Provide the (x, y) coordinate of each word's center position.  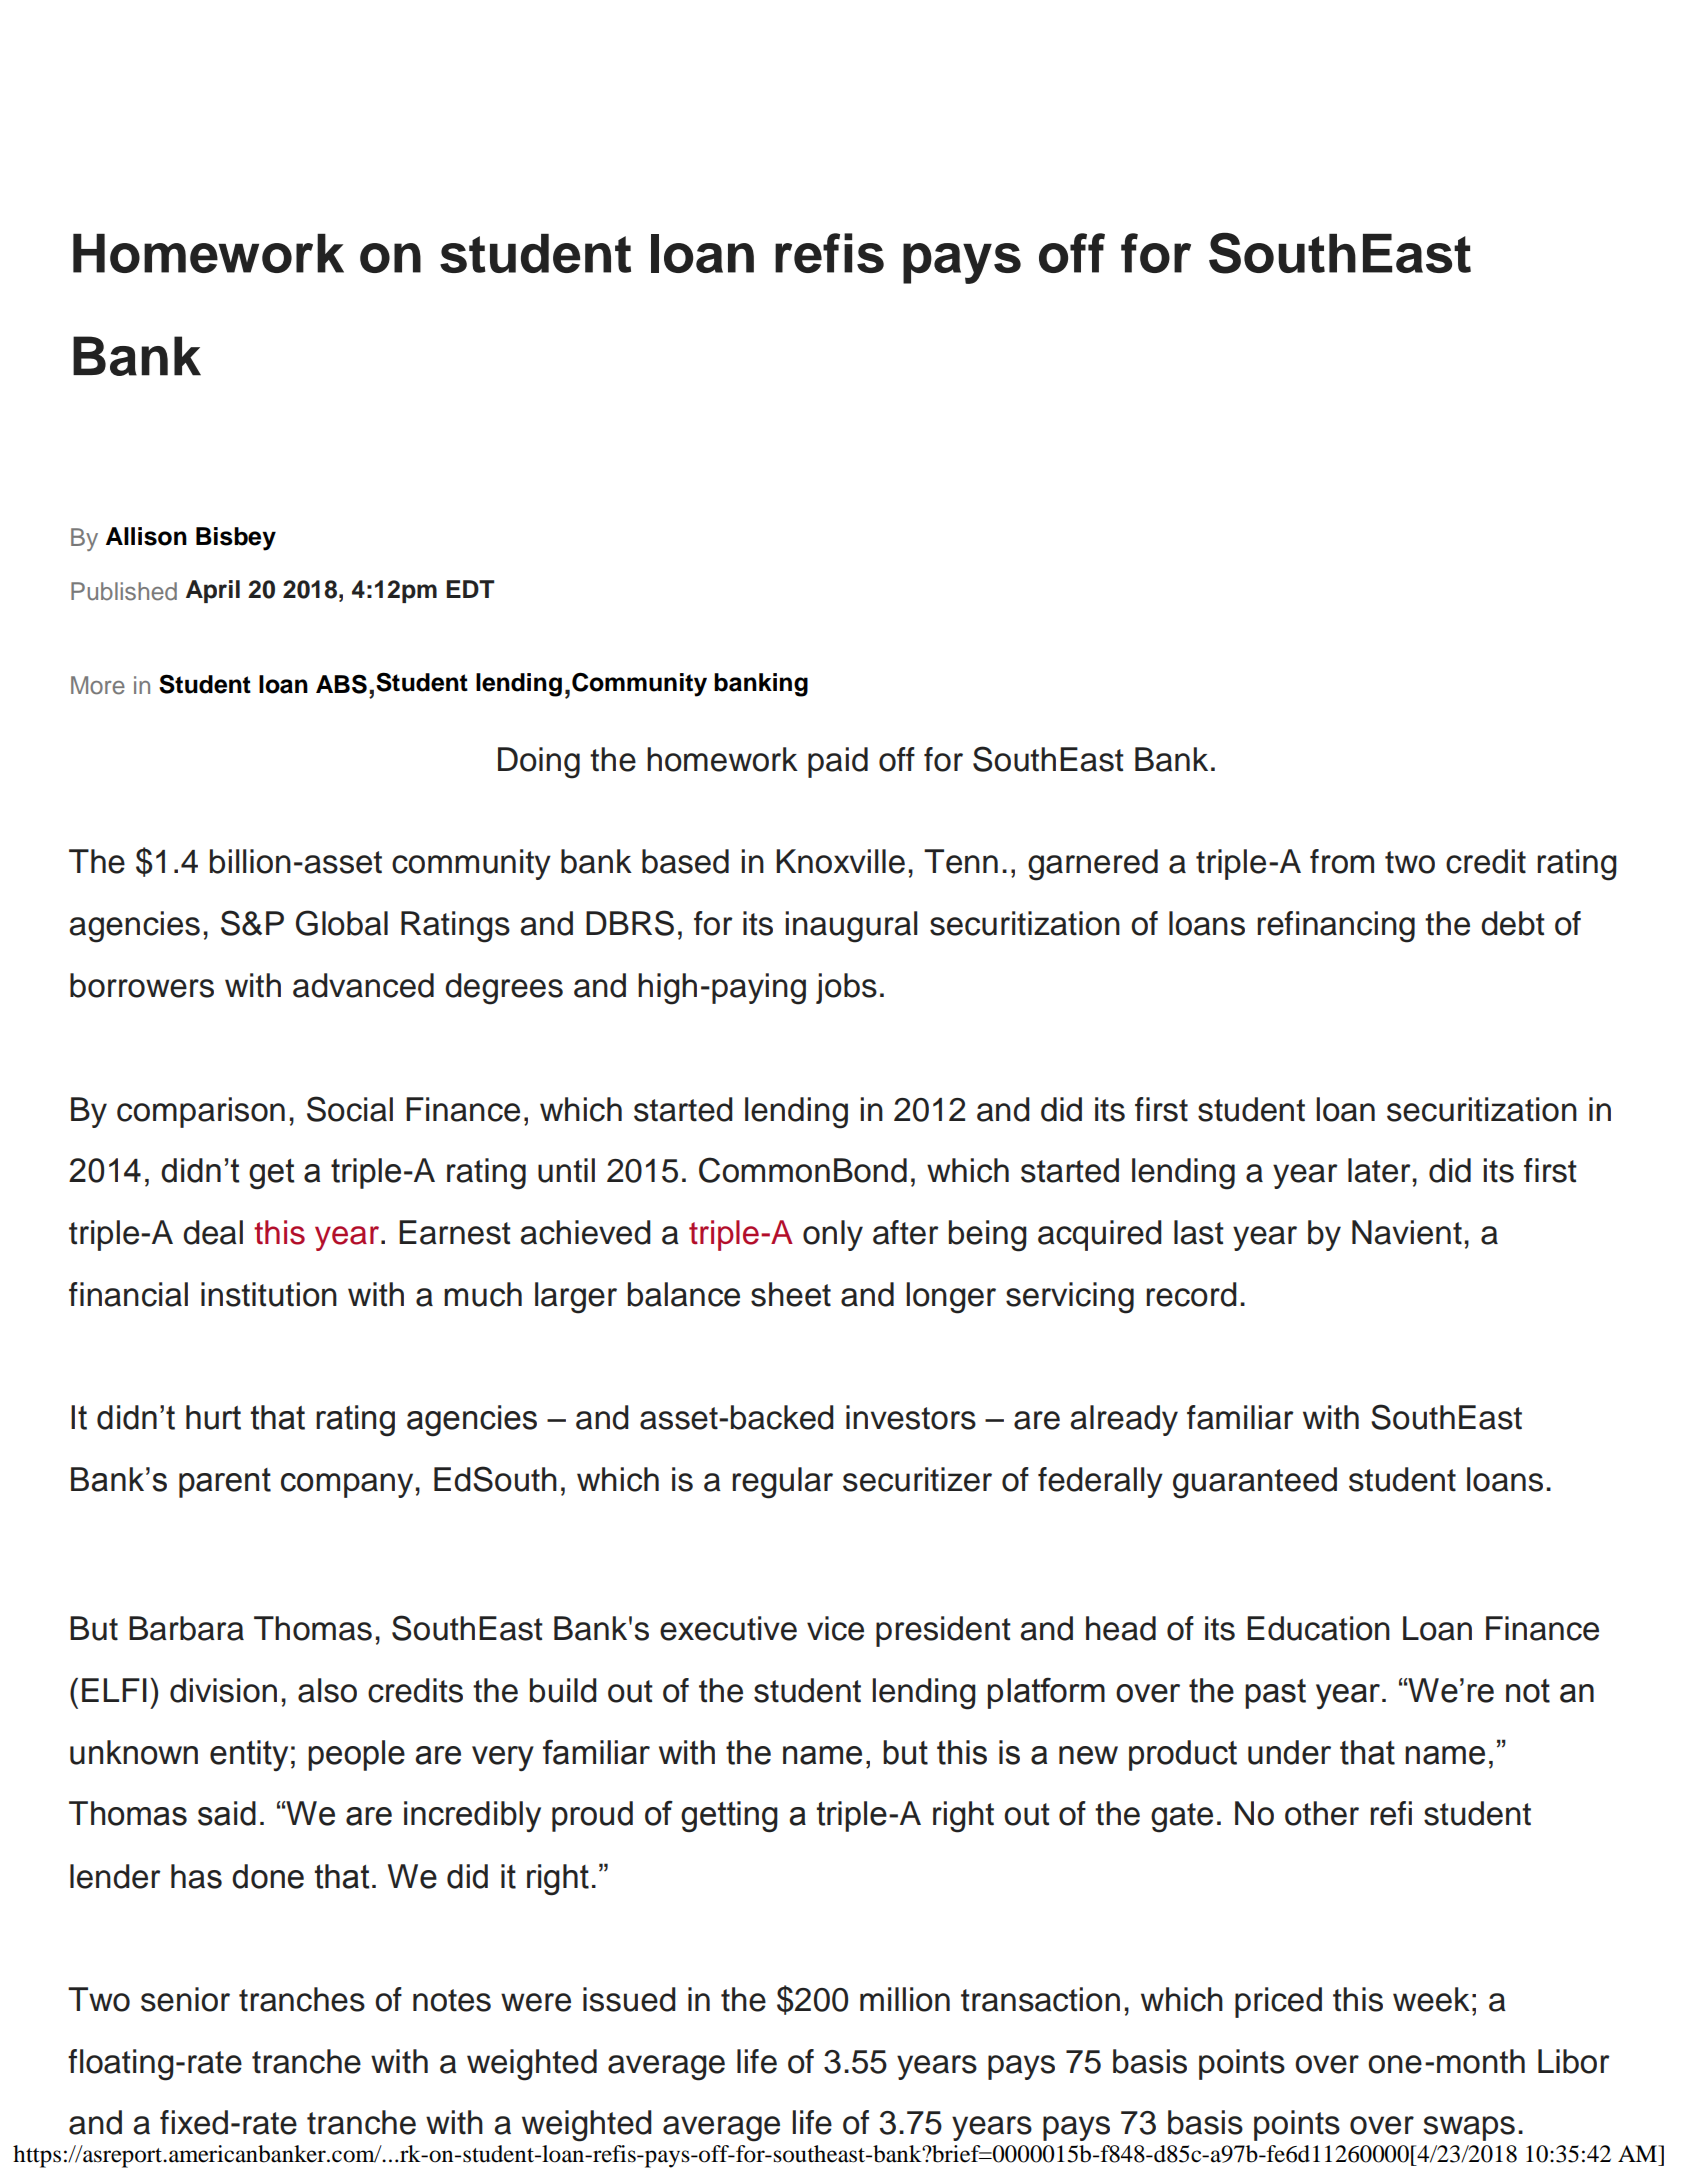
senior (185, 1999)
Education (1318, 1628)
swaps (1469, 2128)
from (1342, 861)
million (905, 1999)
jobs (846, 988)
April (213, 591)
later (1379, 1170)
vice (835, 1628)
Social (350, 1109)
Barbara (186, 1628)
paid (838, 762)
